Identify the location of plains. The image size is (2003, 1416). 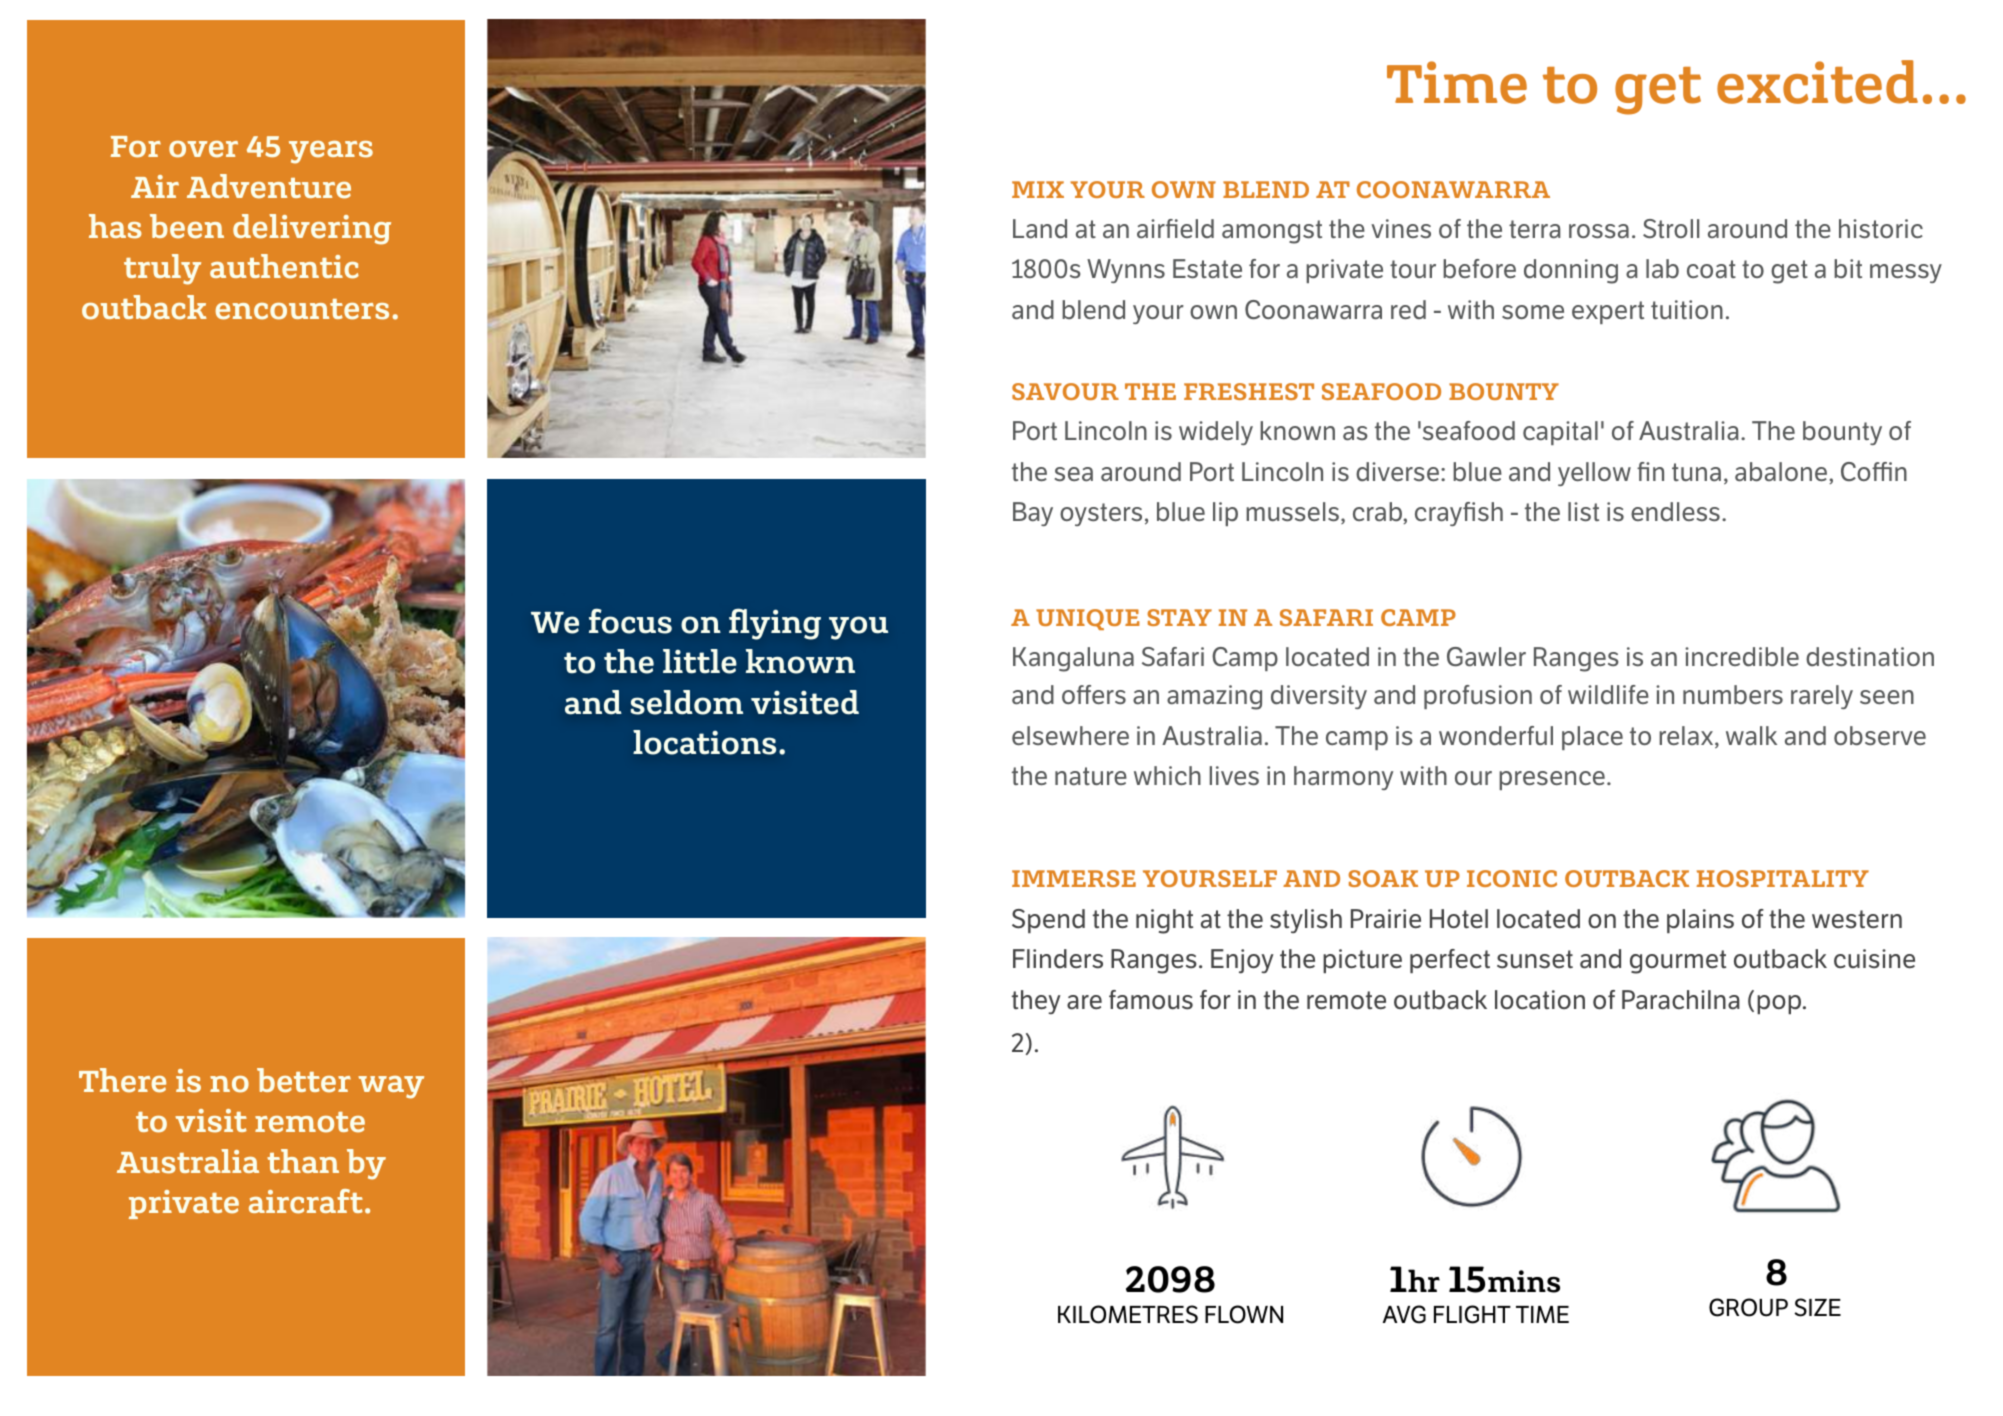
(1700, 921).
